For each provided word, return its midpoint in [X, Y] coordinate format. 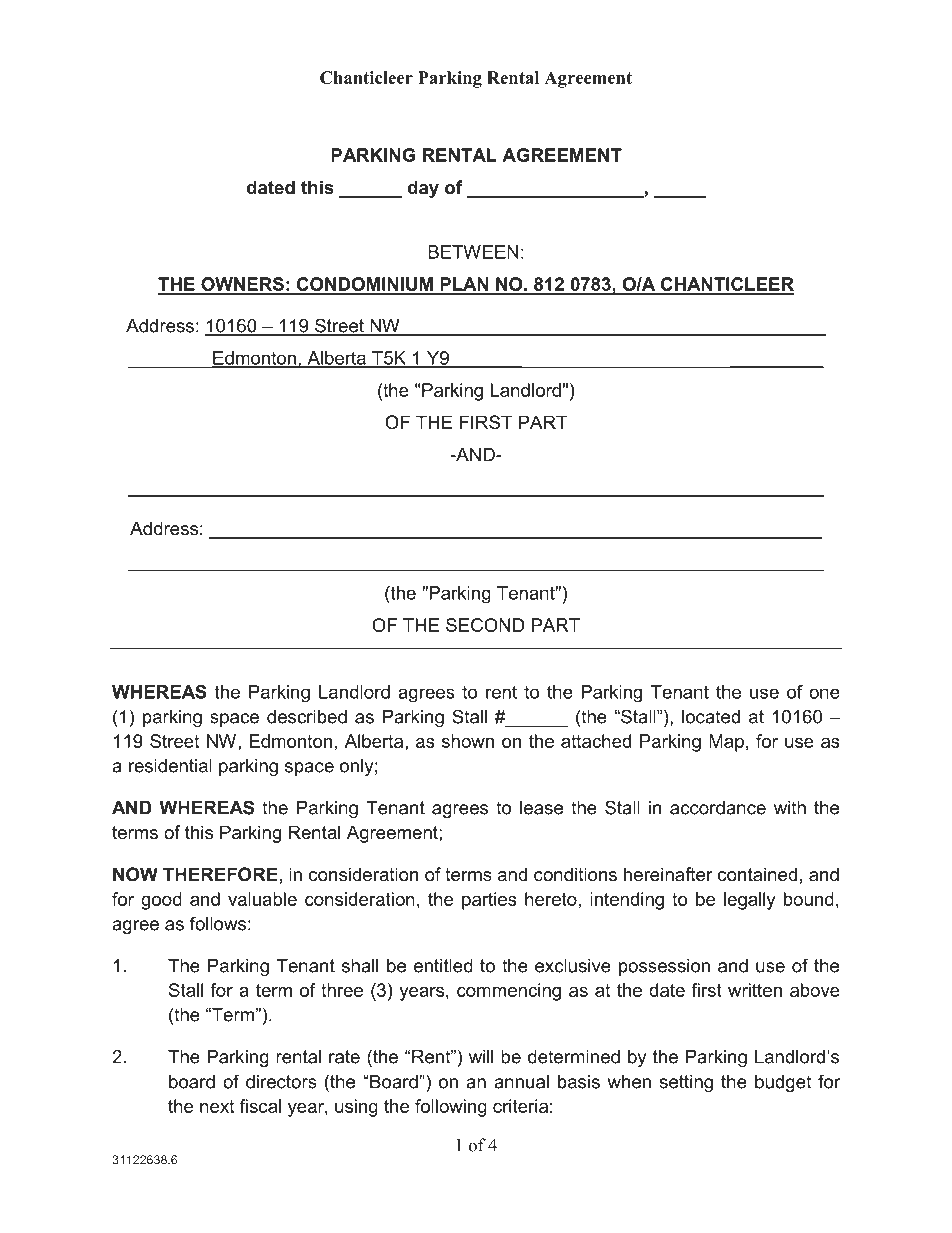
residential [170, 766]
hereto [551, 899]
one [824, 693]
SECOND [485, 625]
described [307, 717]
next [217, 1106]
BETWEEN [473, 252]
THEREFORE [220, 874]
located [711, 717]
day [423, 189]
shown [468, 741]
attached [596, 741]
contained [757, 874]
